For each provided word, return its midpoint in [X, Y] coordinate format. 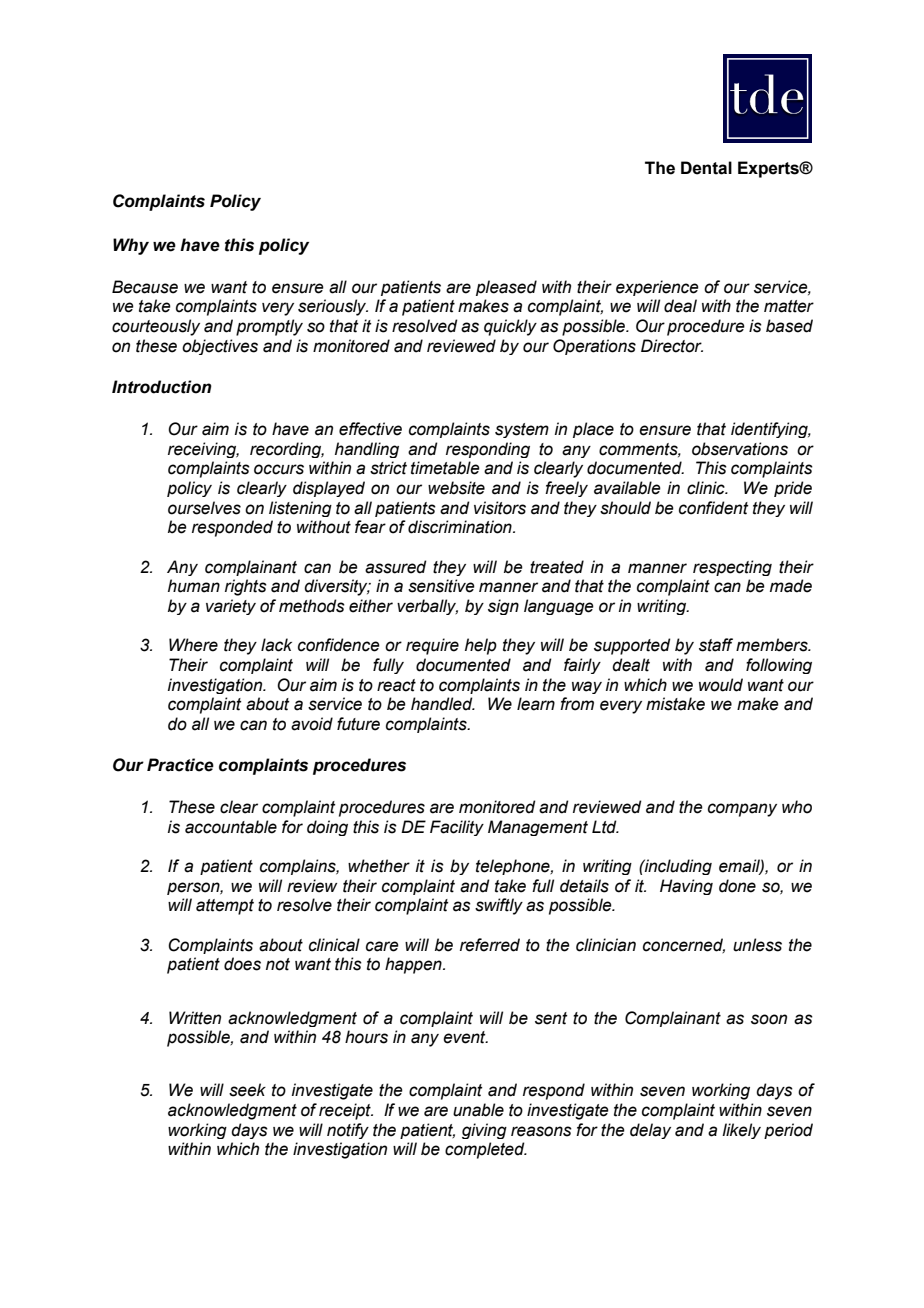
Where [193, 645]
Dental [706, 168]
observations [740, 449]
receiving [203, 450]
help [481, 646]
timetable [445, 468]
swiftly [499, 906]
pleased [506, 288]
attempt [225, 907]
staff [716, 645]
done [737, 886]
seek [247, 1090]
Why [131, 246]
